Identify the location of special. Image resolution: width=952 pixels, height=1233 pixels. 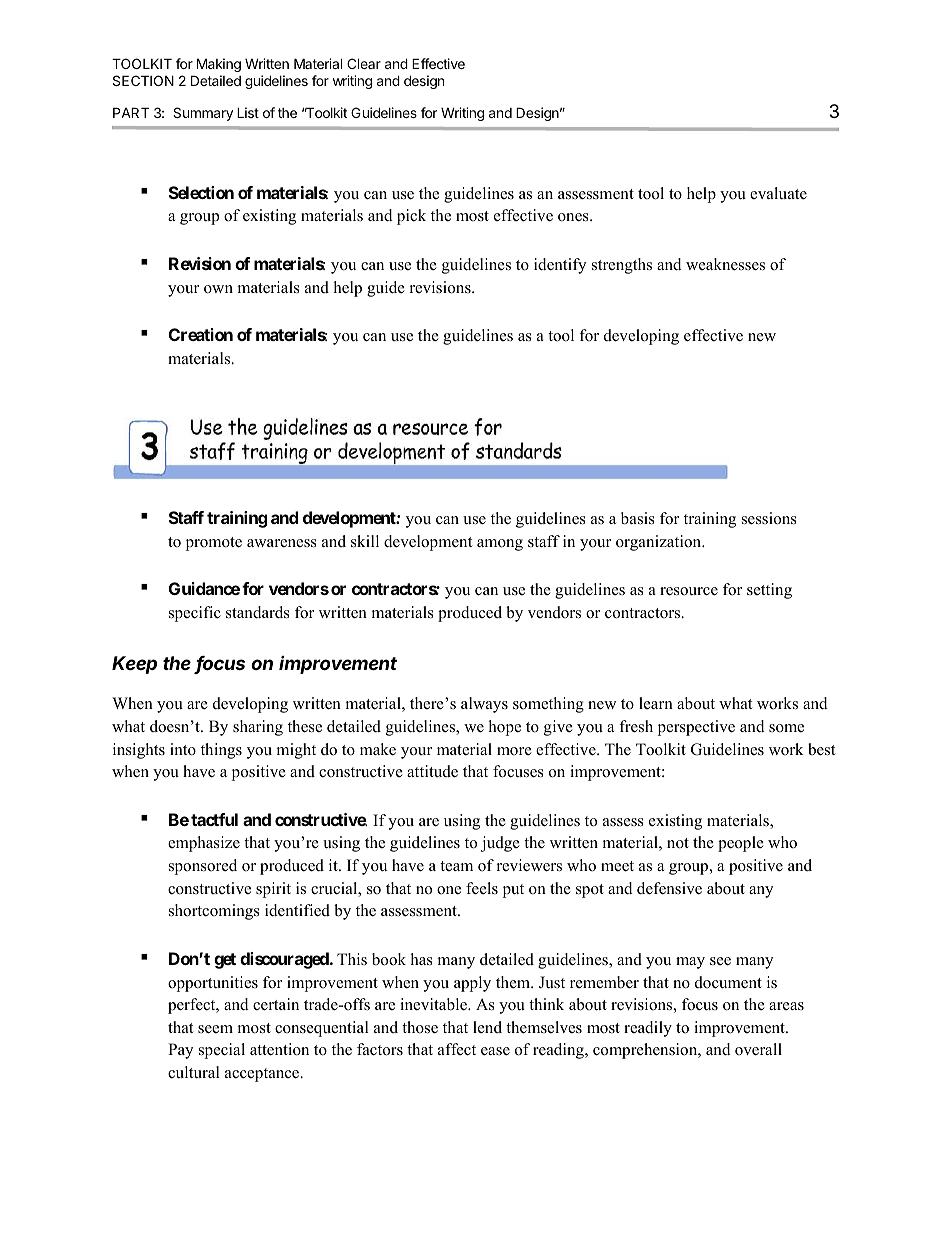
(222, 1051).
